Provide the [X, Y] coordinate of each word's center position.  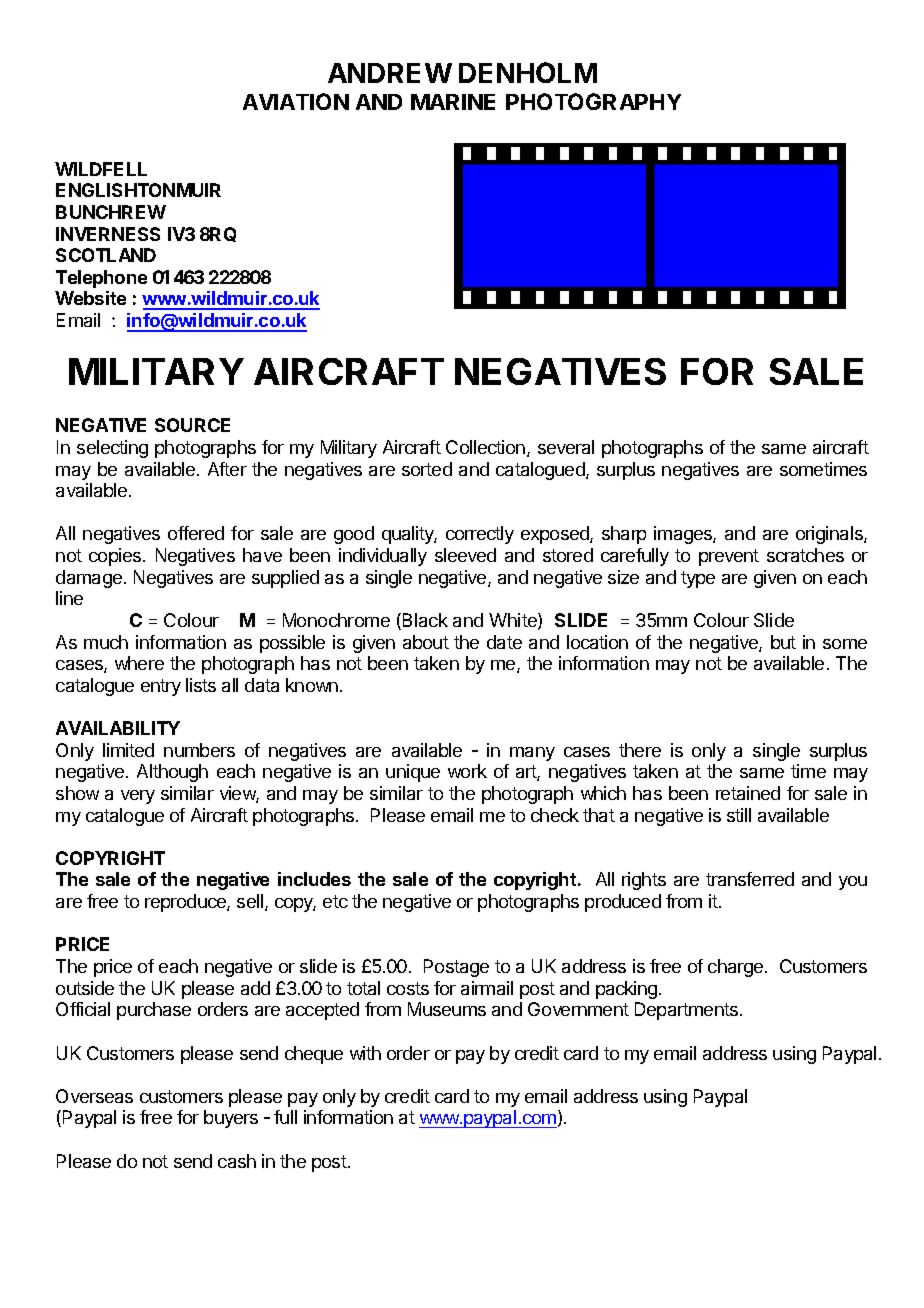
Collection [487, 448]
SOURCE [192, 425]
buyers [231, 1119]
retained [748, 793]
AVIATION [296, 101]
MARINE [453, 102]
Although [172, 773]
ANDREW [390, 73]
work [467, 771]
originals [830, 535]
